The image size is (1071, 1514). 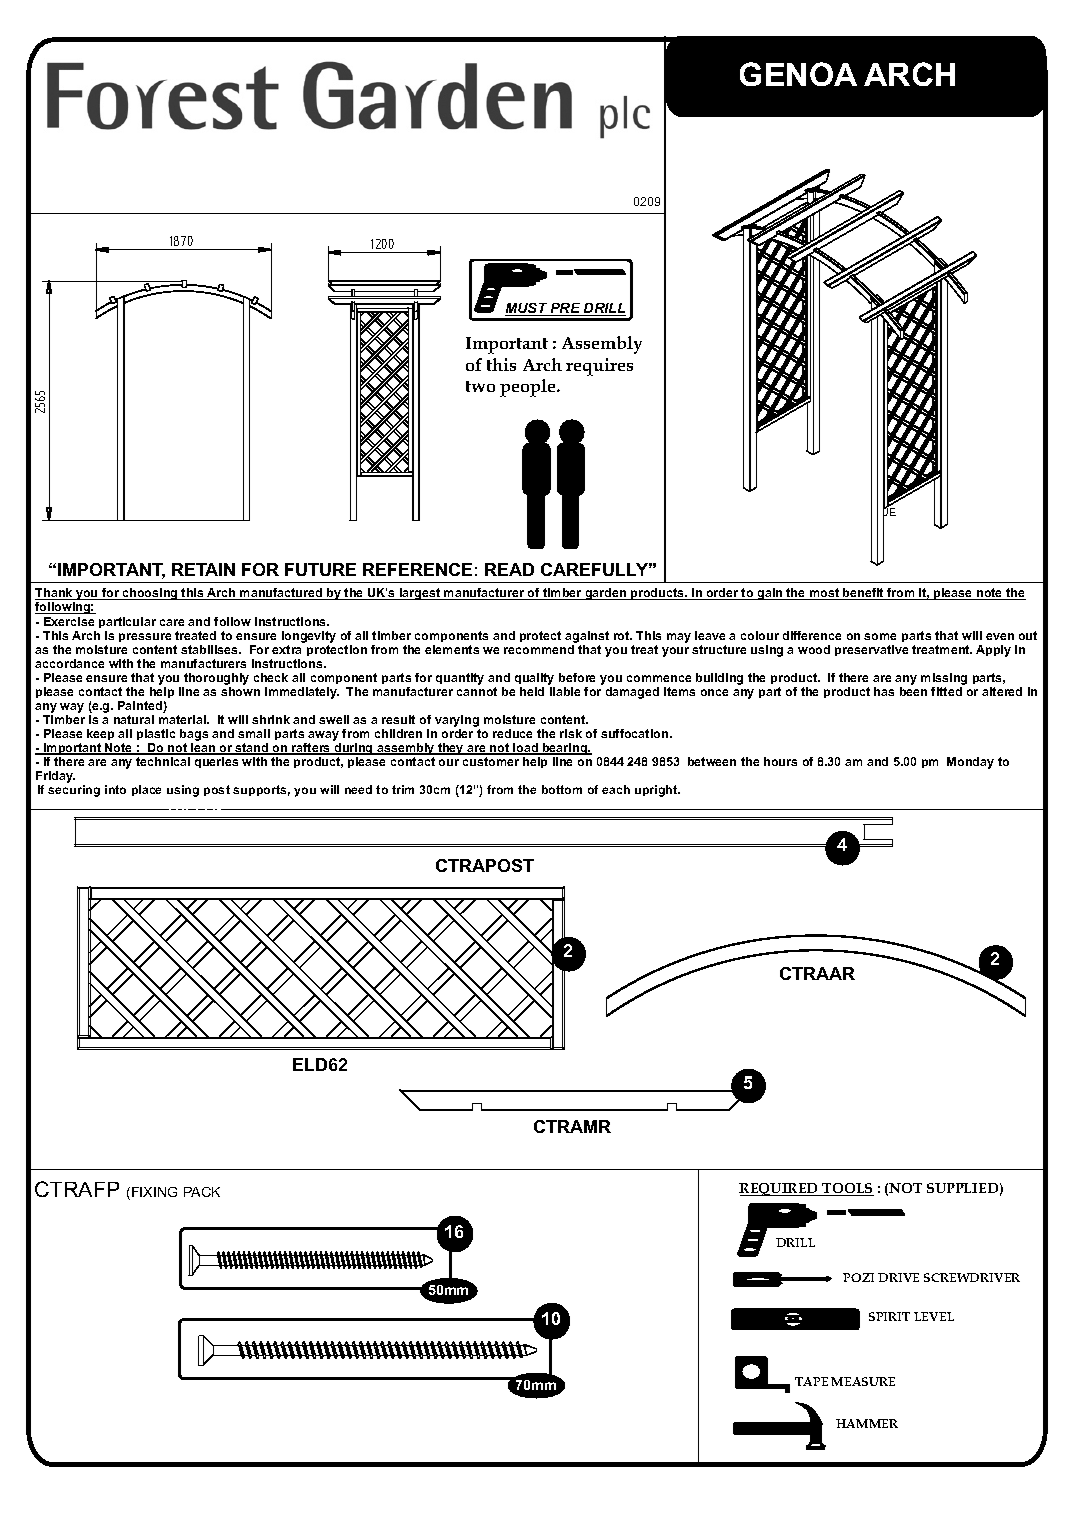 I want to click on plastic, so click(x=156, y=734).
